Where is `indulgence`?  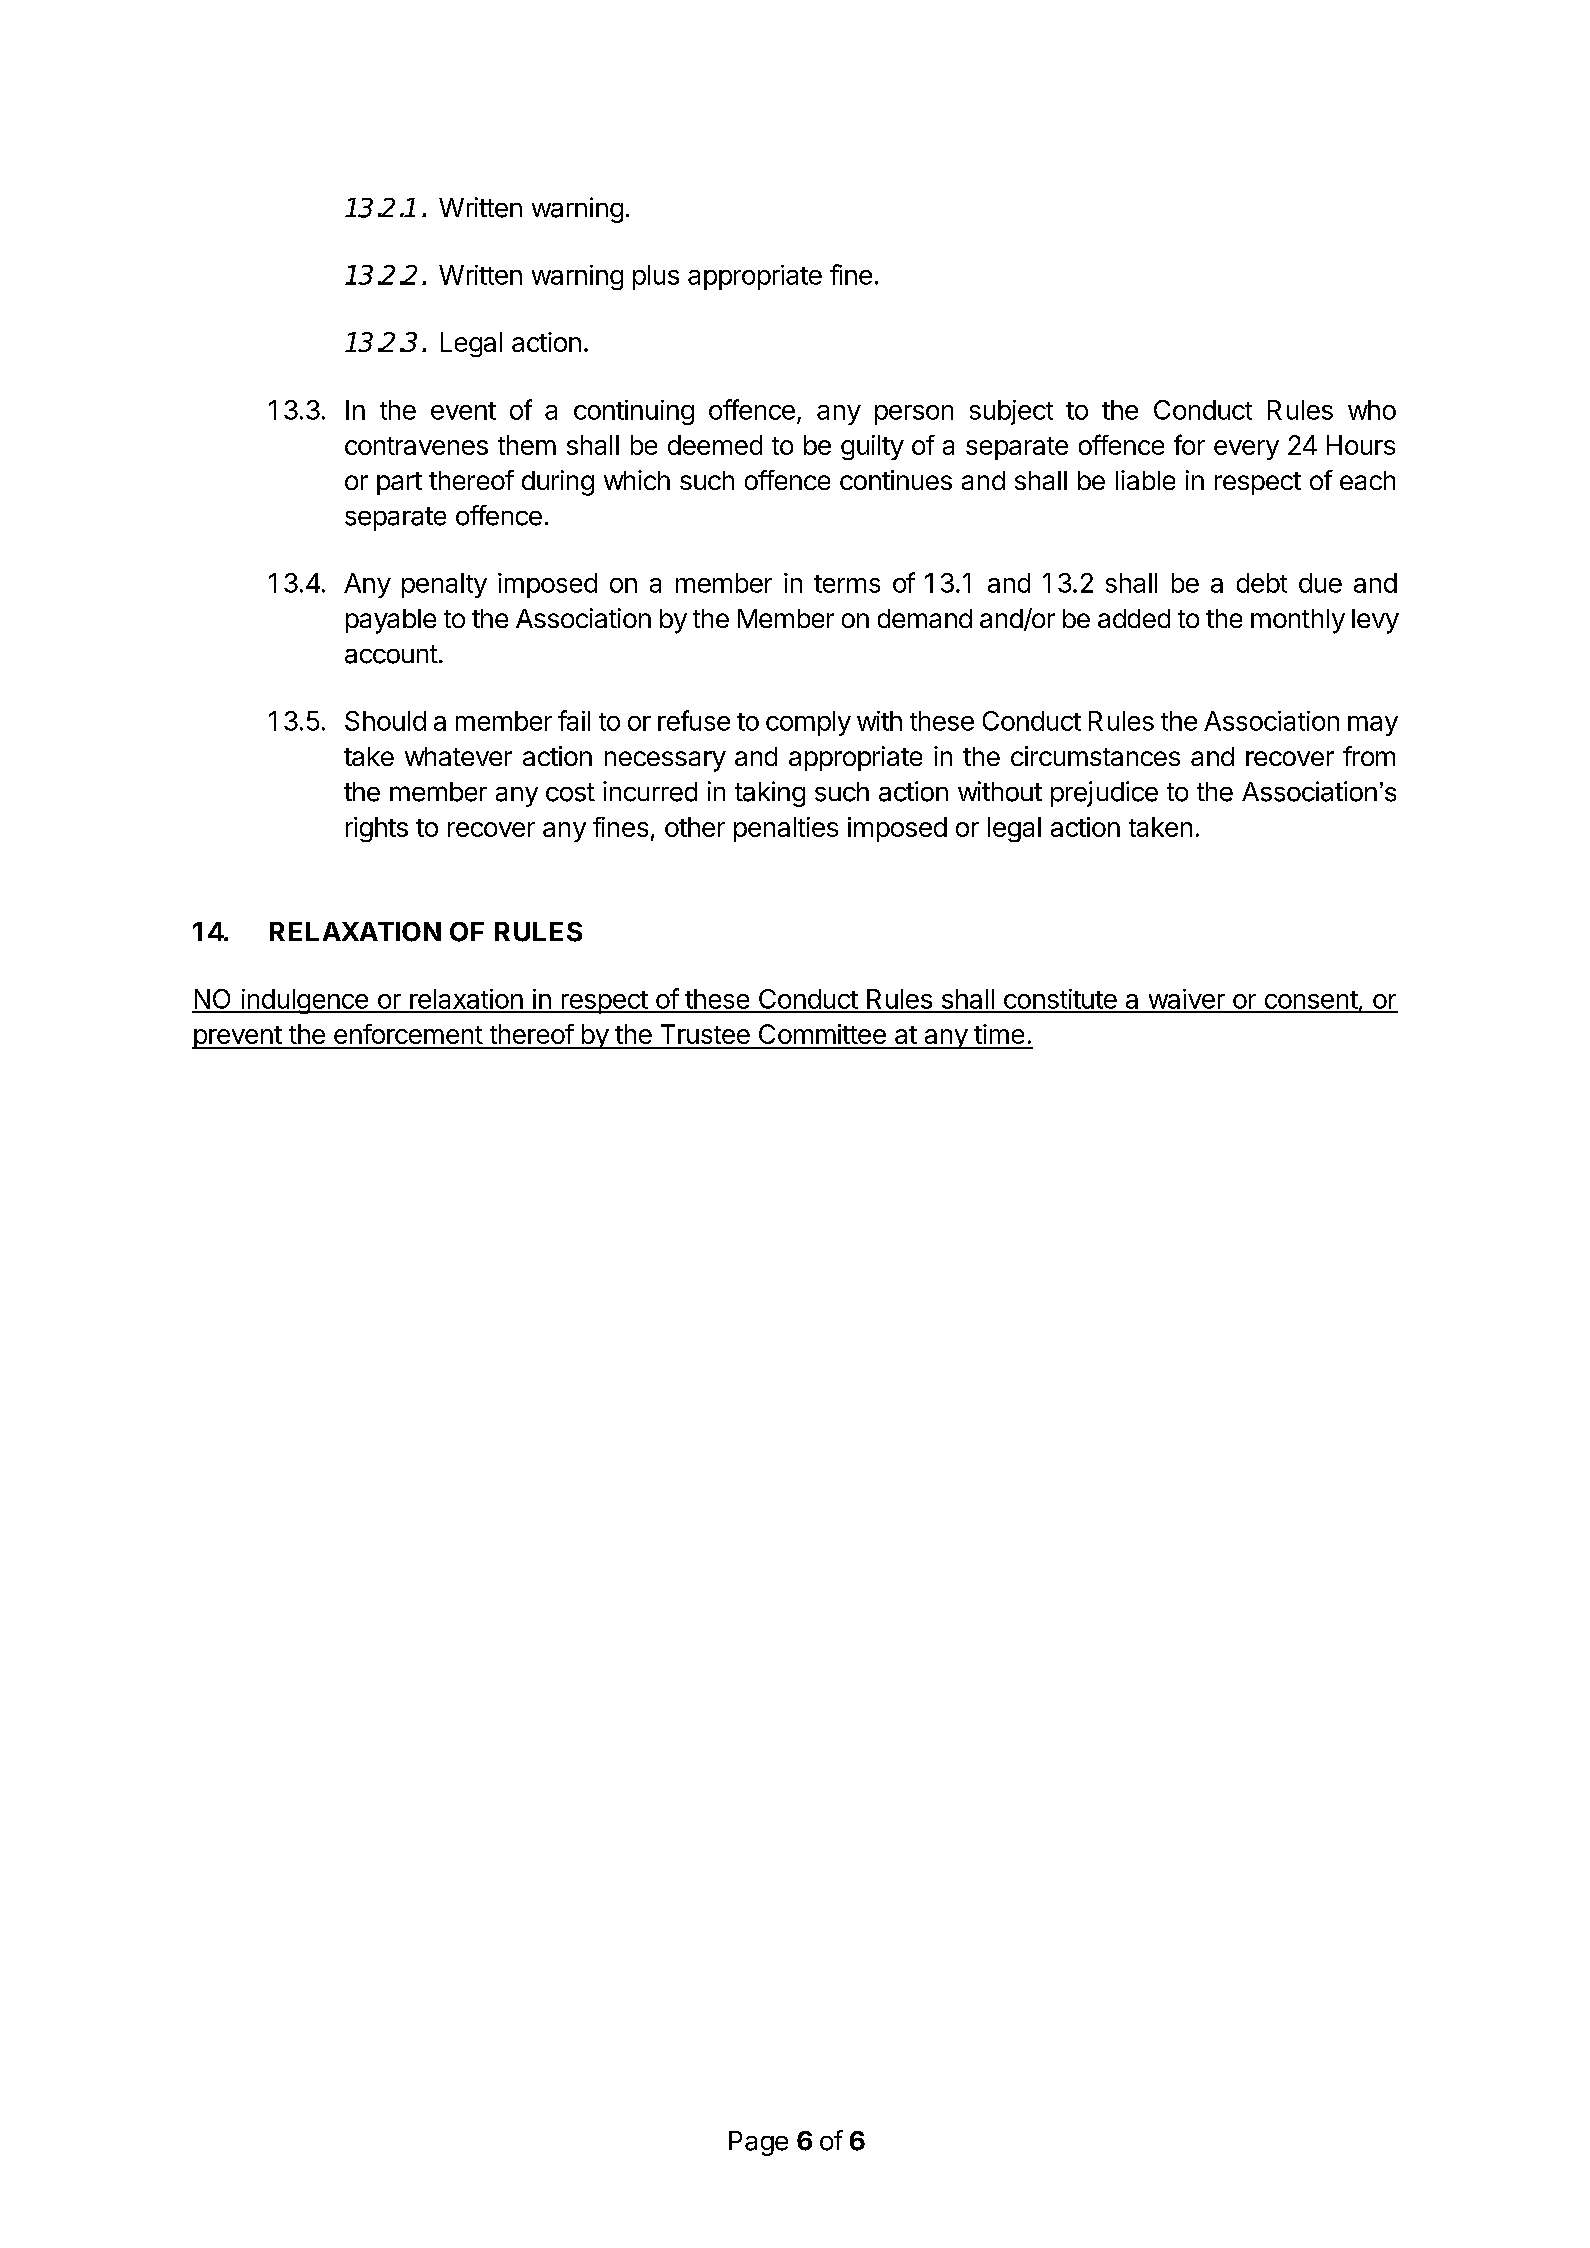 indulgence is located at coordinates (304, 1001).
